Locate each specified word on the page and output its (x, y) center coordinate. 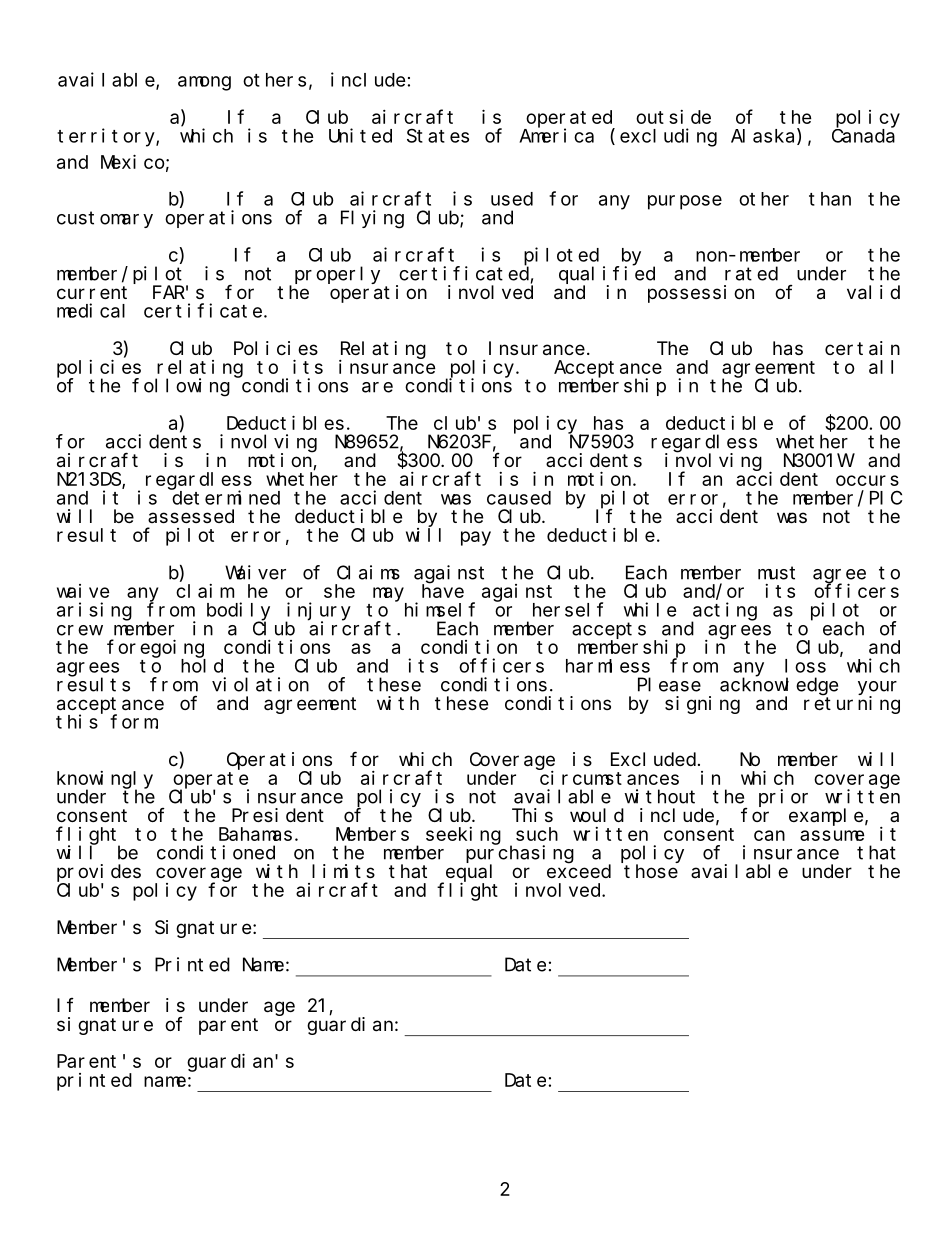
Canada (863, 136)
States (438, 136)
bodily (238, 612)
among (204, 83)
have (443, 591)
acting (724, 612)
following (181, 387)
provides (99, 873)
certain (862, 348)
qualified (607, 275)
